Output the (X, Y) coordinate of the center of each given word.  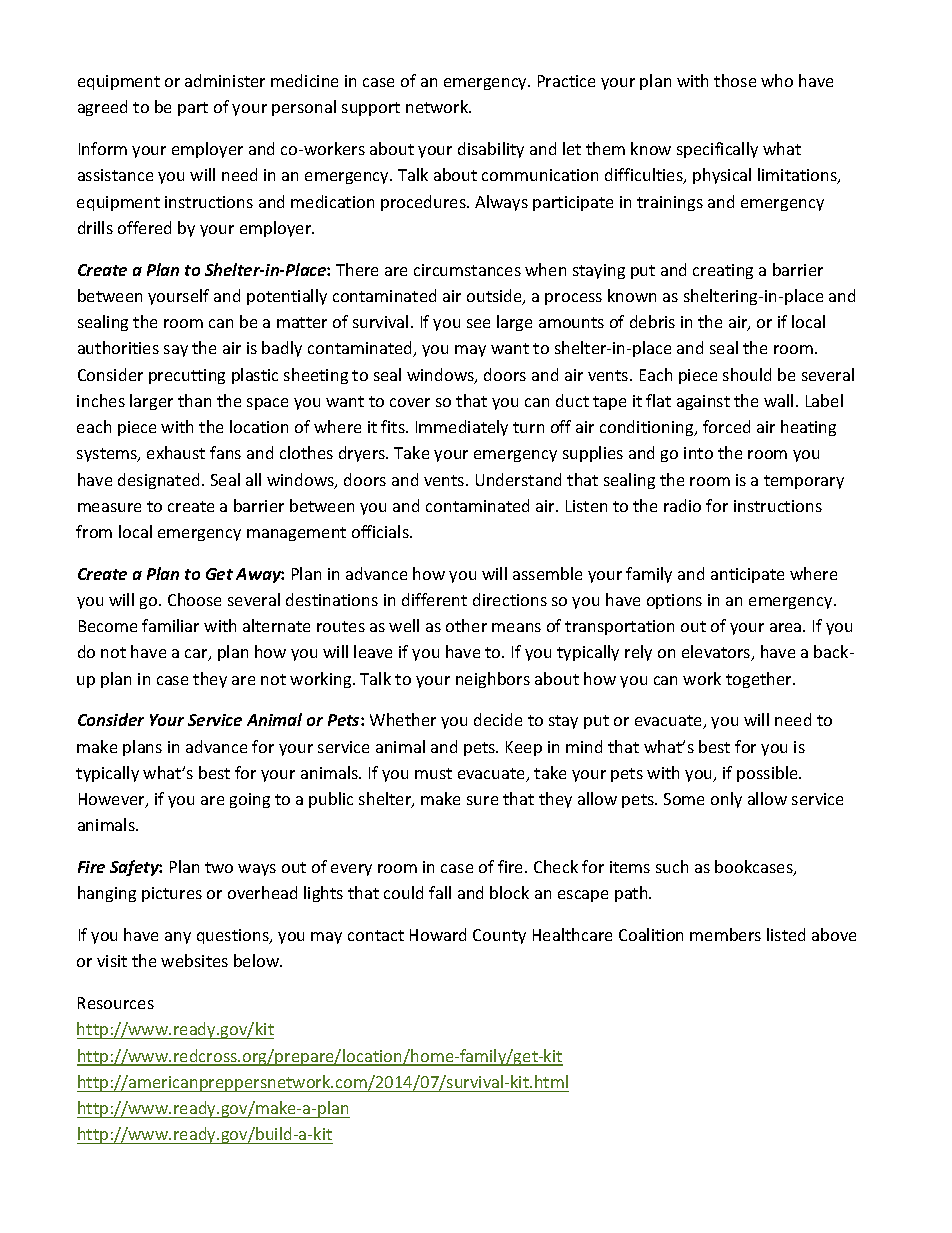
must (433, 773)
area (787, 627)
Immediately (462, 428)
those (735, 80)
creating (723, 271)
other (466, 625)
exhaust (176, 452)
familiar (170, 625)
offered (144, 227)
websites (194, 960)
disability (491, 150)
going (250, 800)
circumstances (467, 270)
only (726, 800)
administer (225, 80)
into (698, 453)
